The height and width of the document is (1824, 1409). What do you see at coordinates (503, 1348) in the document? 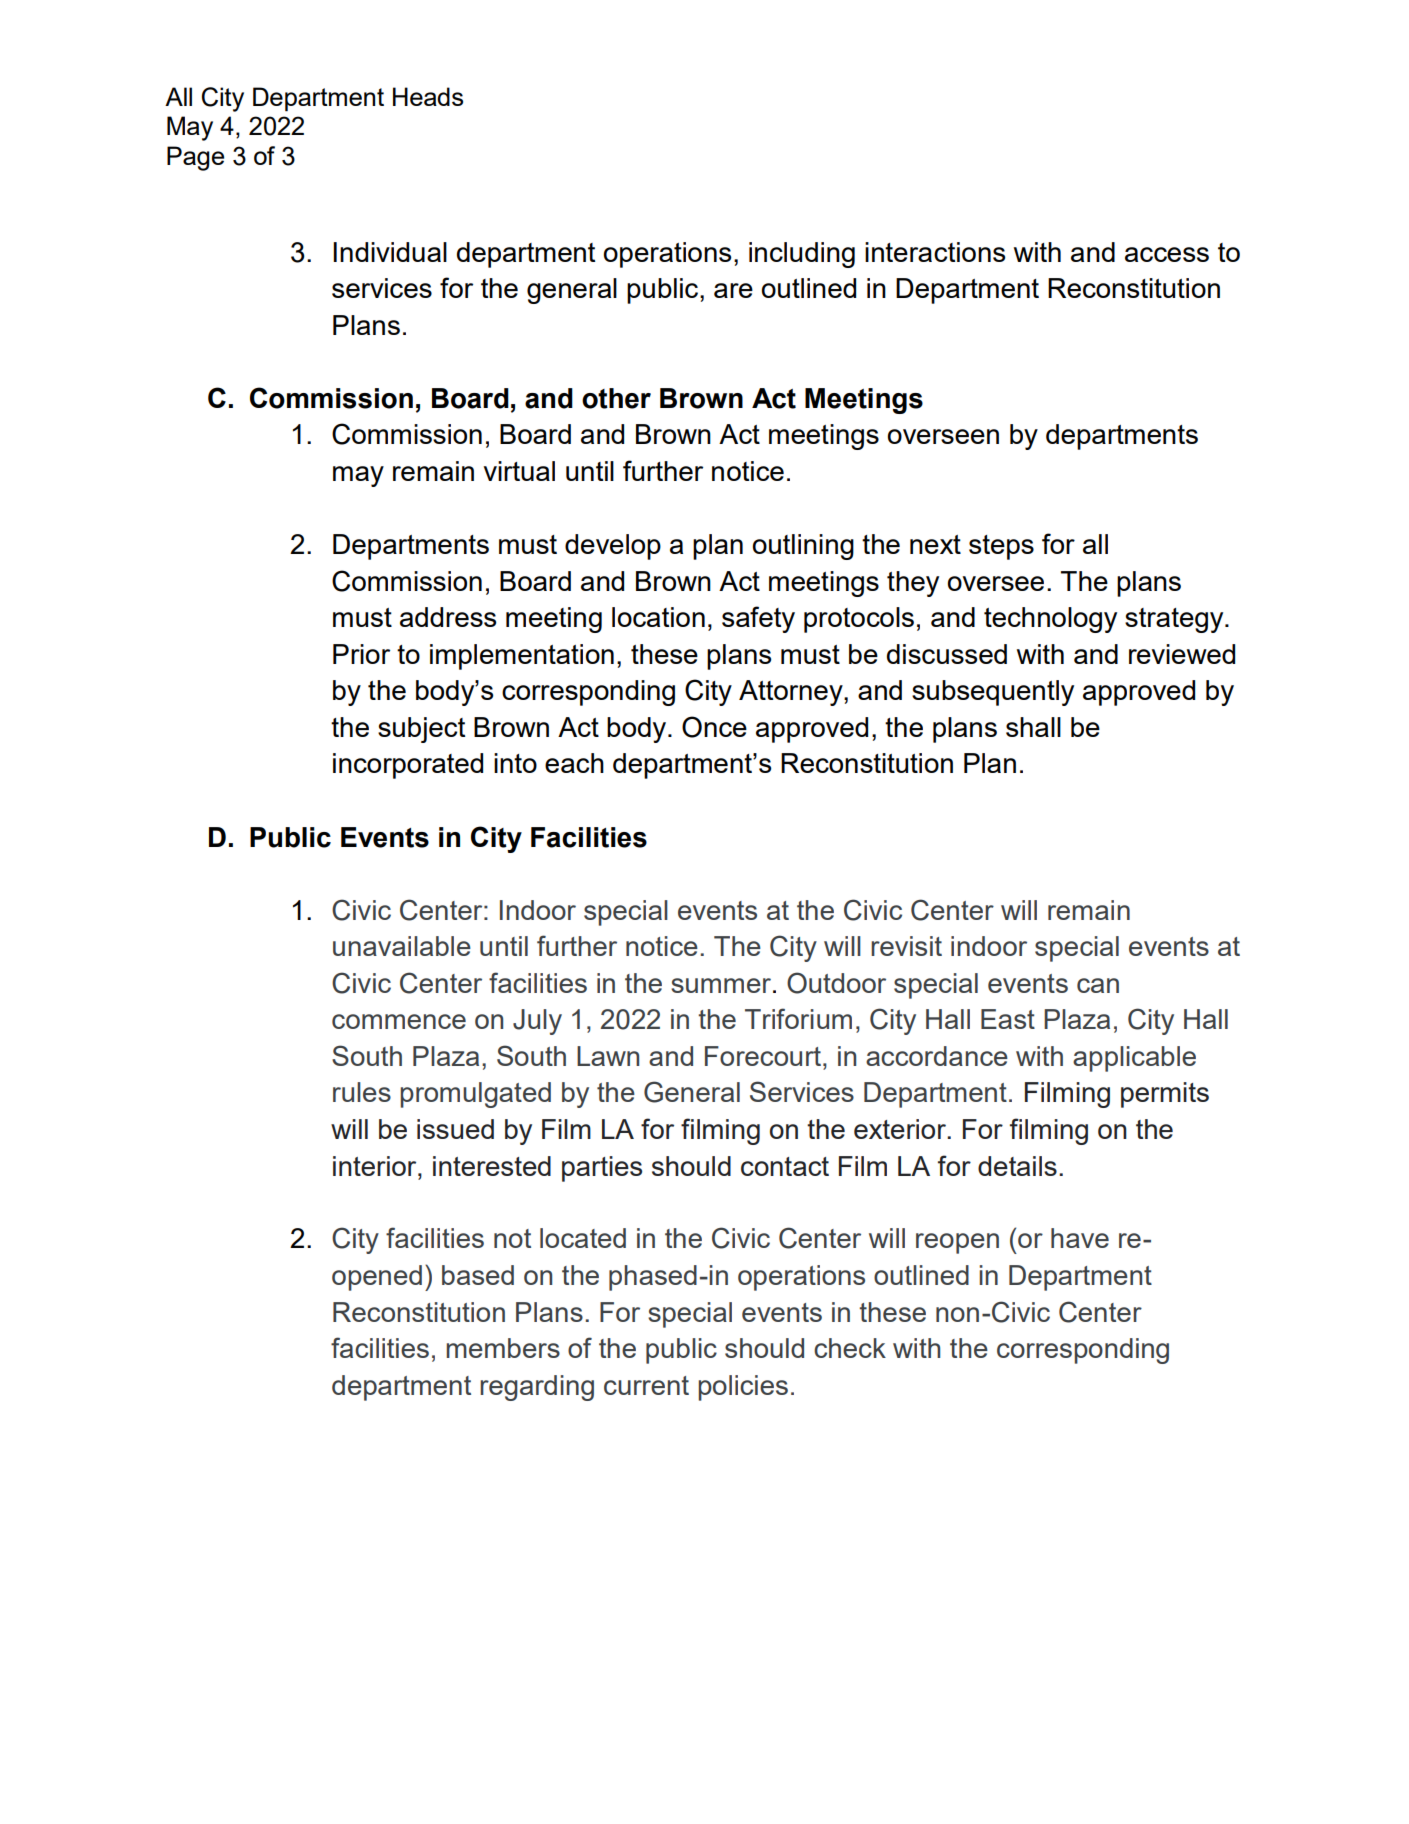
I see `members` at bounding box center [503, 1348].
